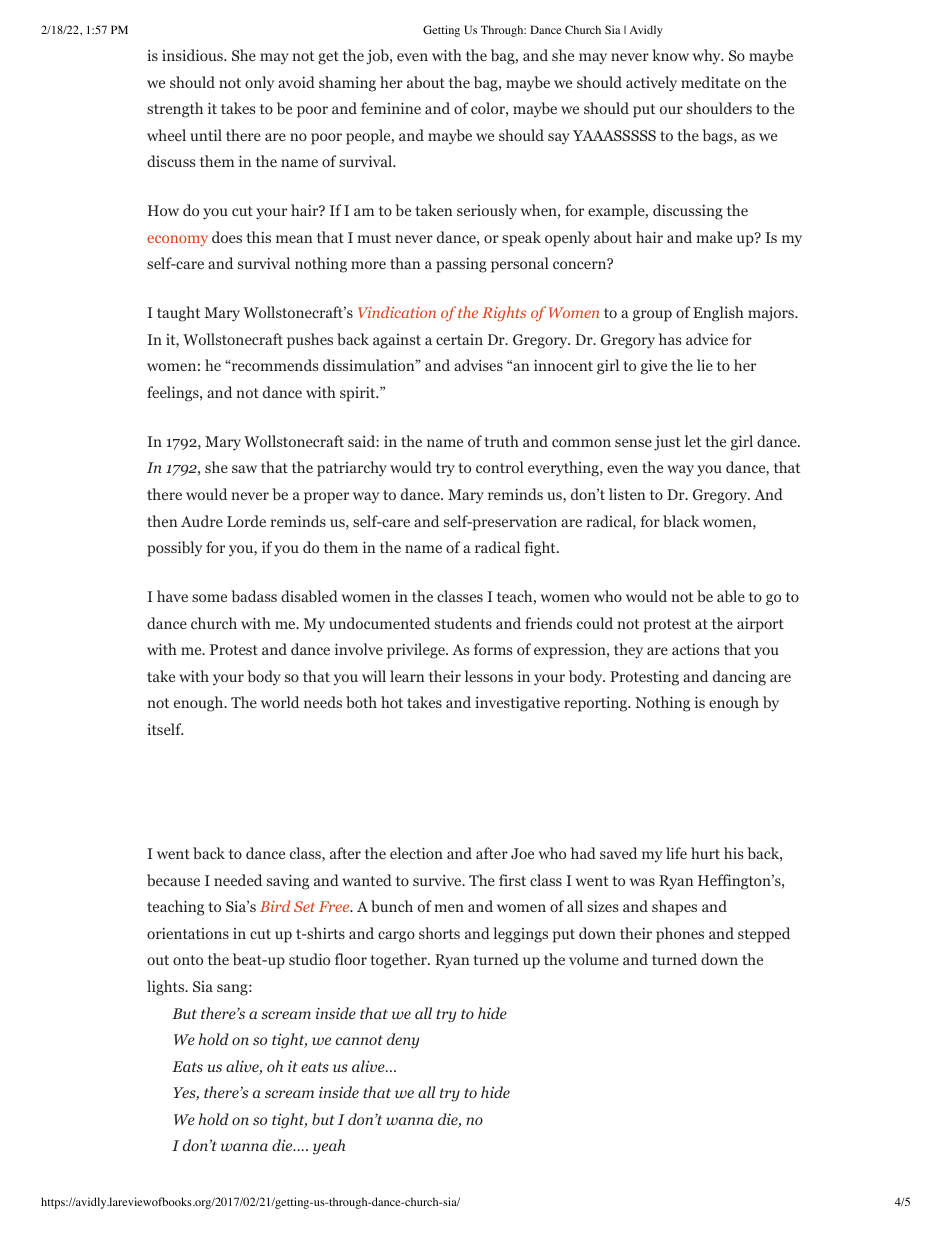  I want to click on yeah, so click(329, 1147).
